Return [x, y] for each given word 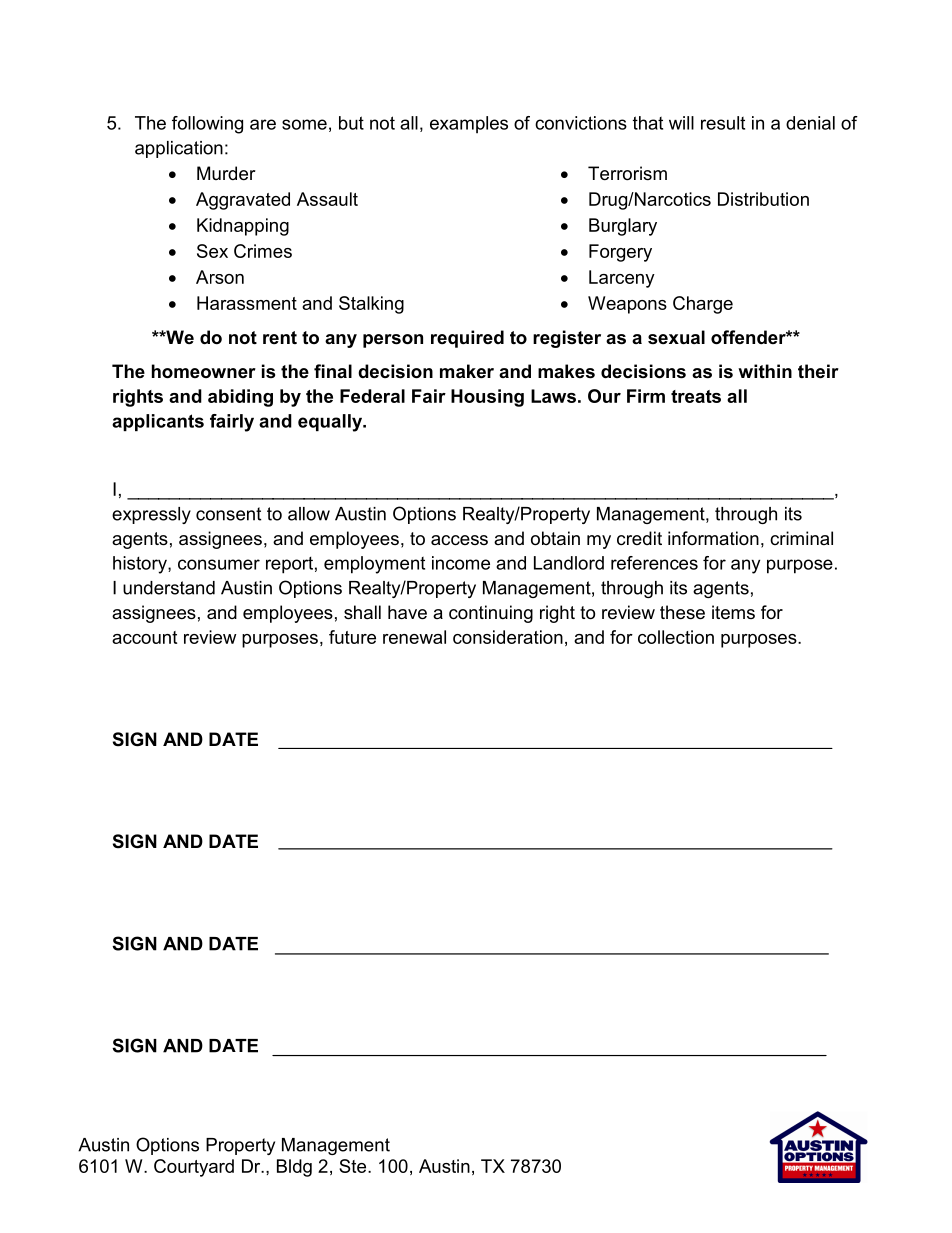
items [733, 612]
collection [676, 637]
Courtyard [194, 1168]
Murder [226, 173]
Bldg [294, 1168]
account [144, 637]
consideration [508, 637]
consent [228, 514]
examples [469, 125]
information [713, 538]
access [459, 540]
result [723, 123]
